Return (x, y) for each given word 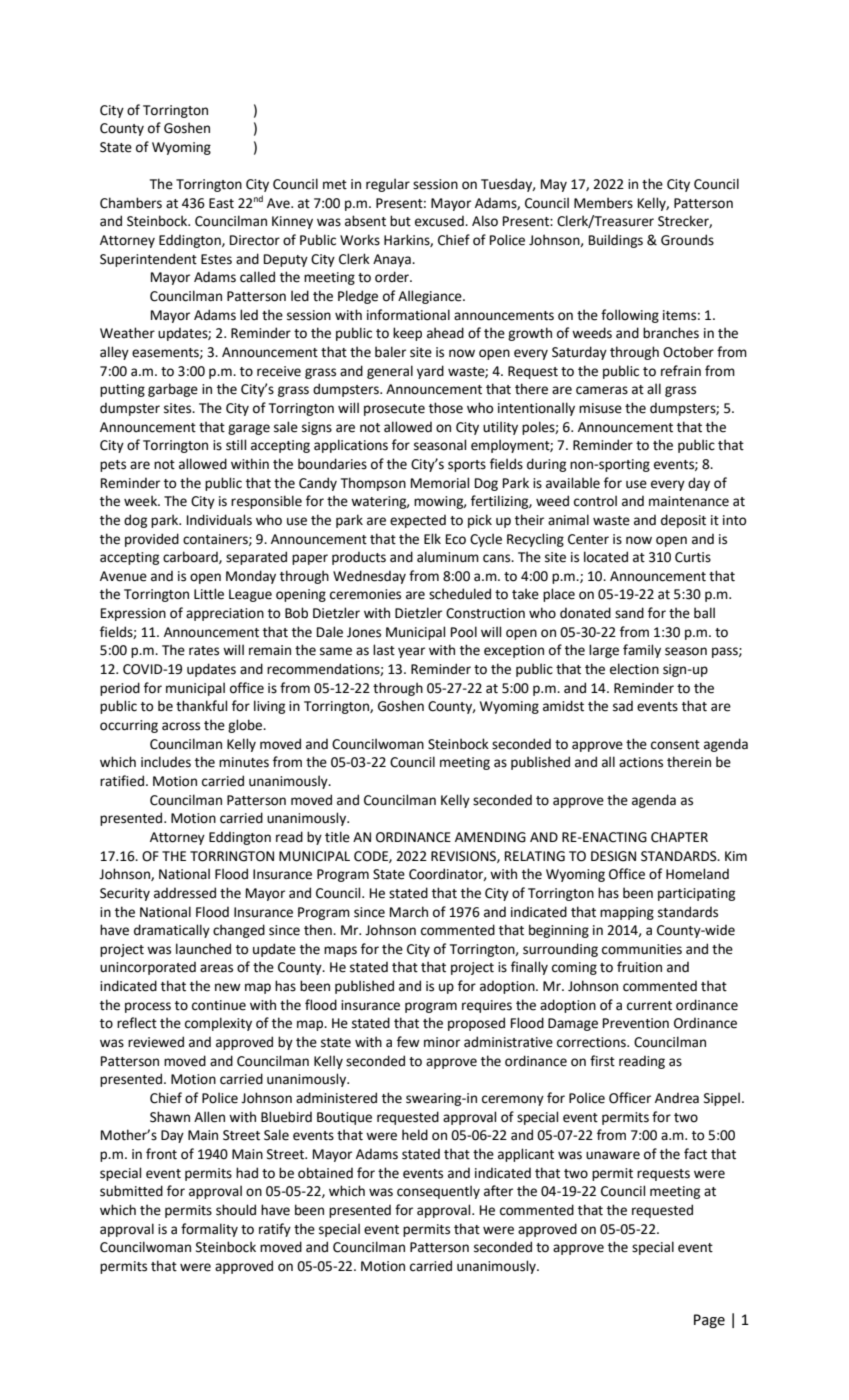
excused (440, 221)
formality (209, 1230)
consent (675, 745)
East (221, 203)
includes (166, 762)
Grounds (687, 240)
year (411, 652)
